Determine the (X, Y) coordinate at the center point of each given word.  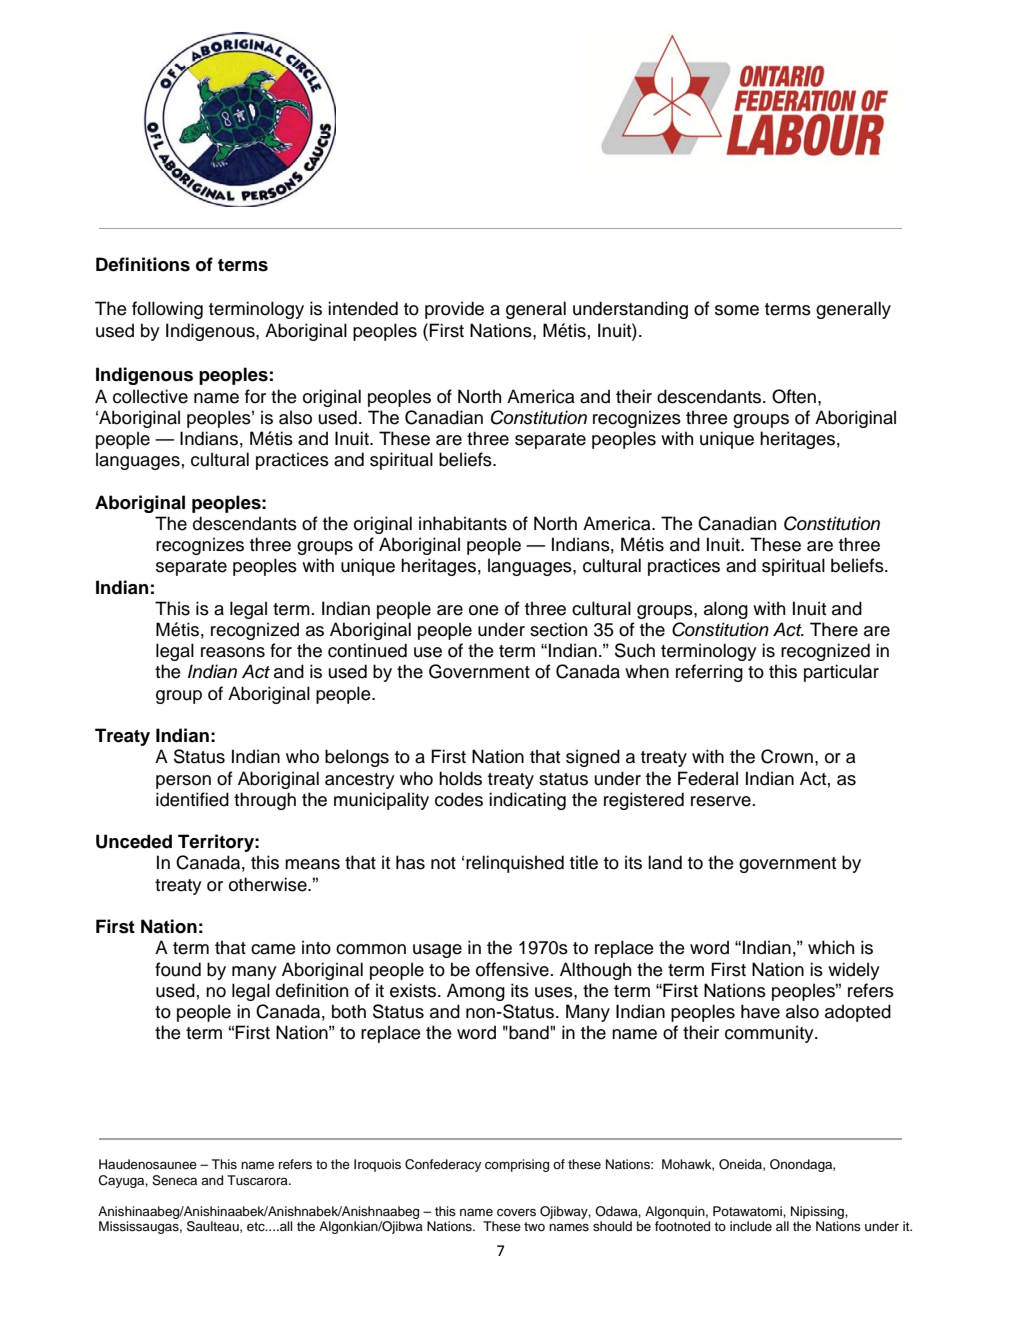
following (167, 310)
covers (516, 1212)
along (726, 610)
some (737, 310)
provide (454, 310)
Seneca (174, 1180)
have (760, 1011)
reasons (233, 652)
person (183, 782)
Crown (787, 756)
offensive (513, 969)
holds (460, 778)
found (178, 969)
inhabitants (463, 523)
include (751, 1226)
